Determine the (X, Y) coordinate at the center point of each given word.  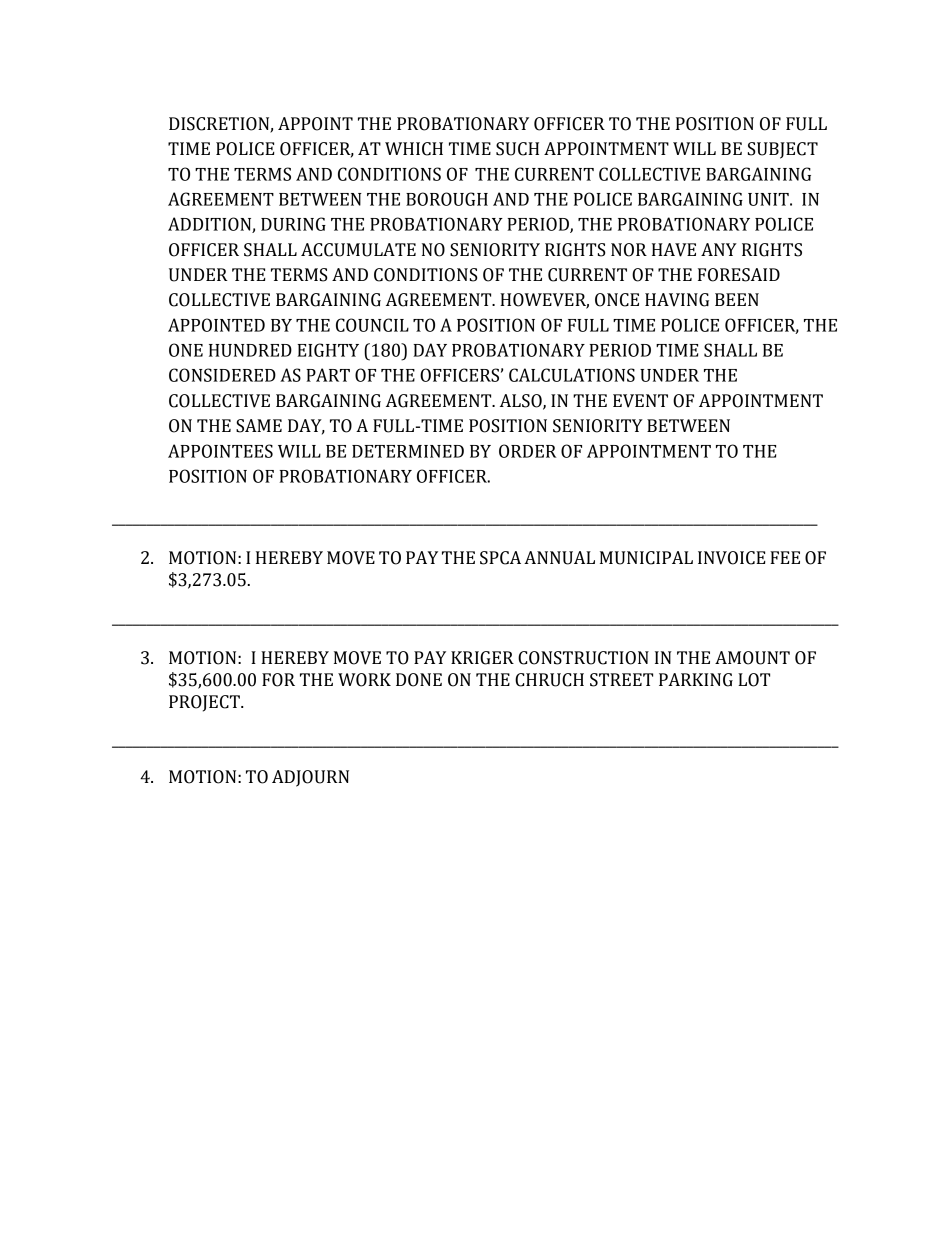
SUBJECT (783, 150)
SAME (259, 426)
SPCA (500, 558)
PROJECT (205, 703)
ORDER (528, 451)
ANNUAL (559, 558)
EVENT (640, 401)
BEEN (737, 299)
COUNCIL (372, 325)
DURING (293, 224)
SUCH (517, 149)
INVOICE (732, 558)
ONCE (617, 300)
